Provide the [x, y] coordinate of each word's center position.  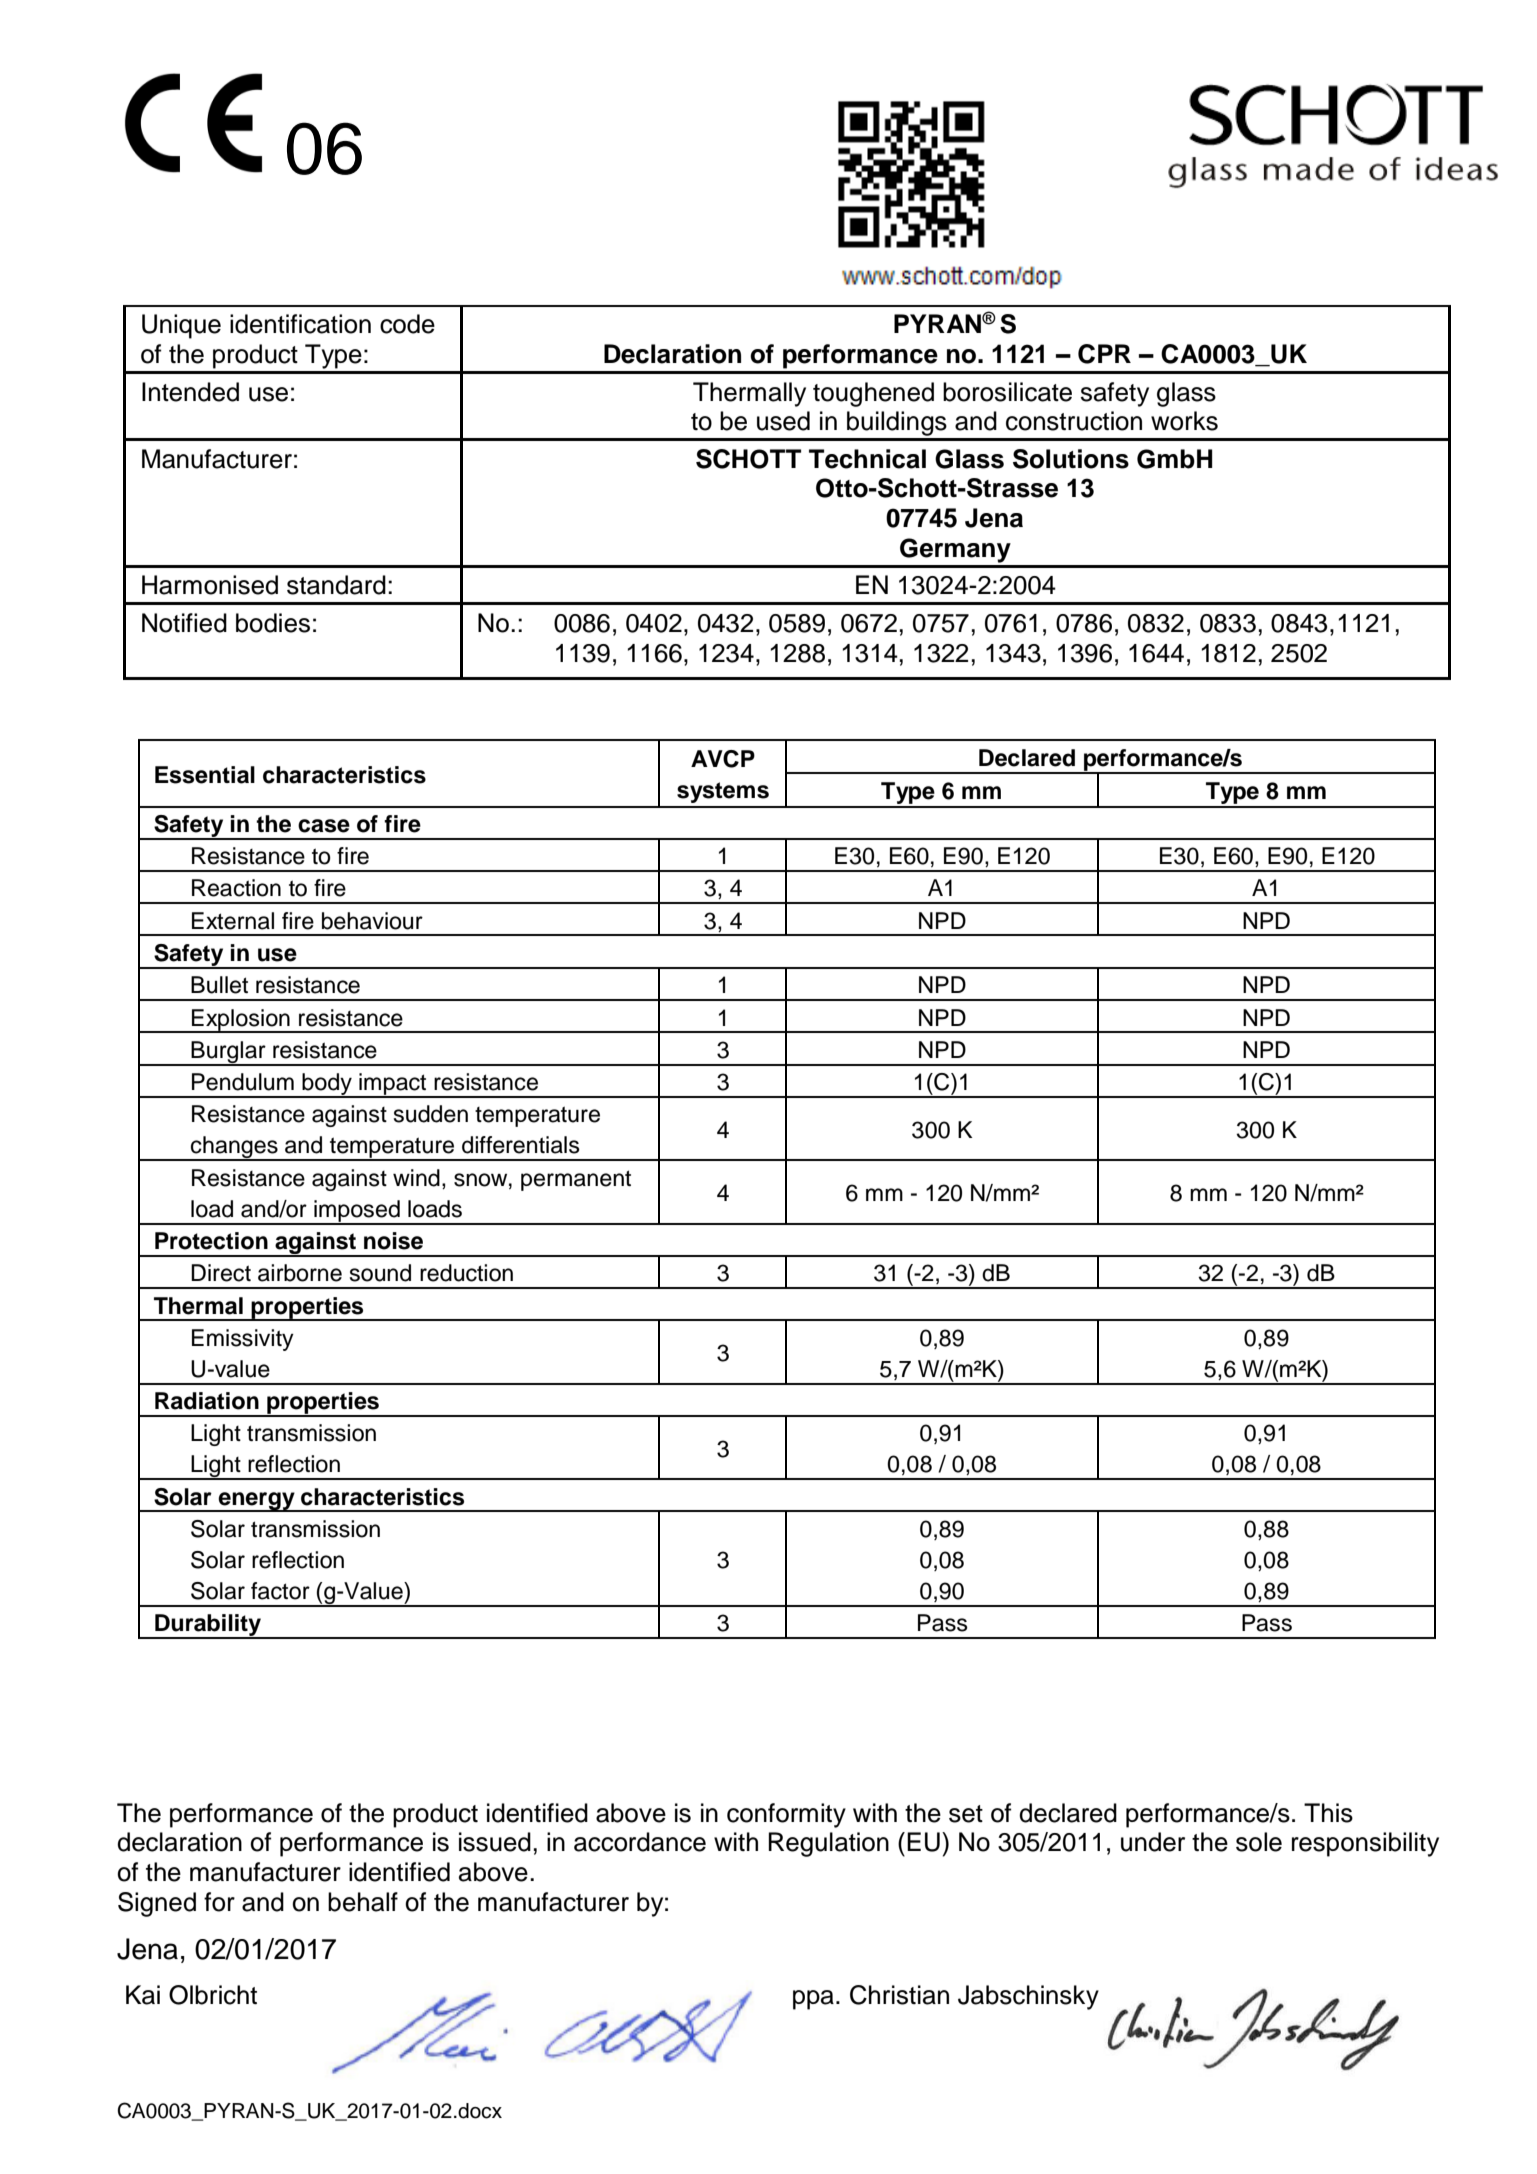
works [1184, 421]
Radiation [207, 1401]
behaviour [372, 921]
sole [1259, 1842]
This [1328, 1813]
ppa [813, 2000]
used [783, 421]
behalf [363, 1902]
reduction [466, 1273]
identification [300, 324]
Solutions [1071, 459]
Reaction [236, 888]
